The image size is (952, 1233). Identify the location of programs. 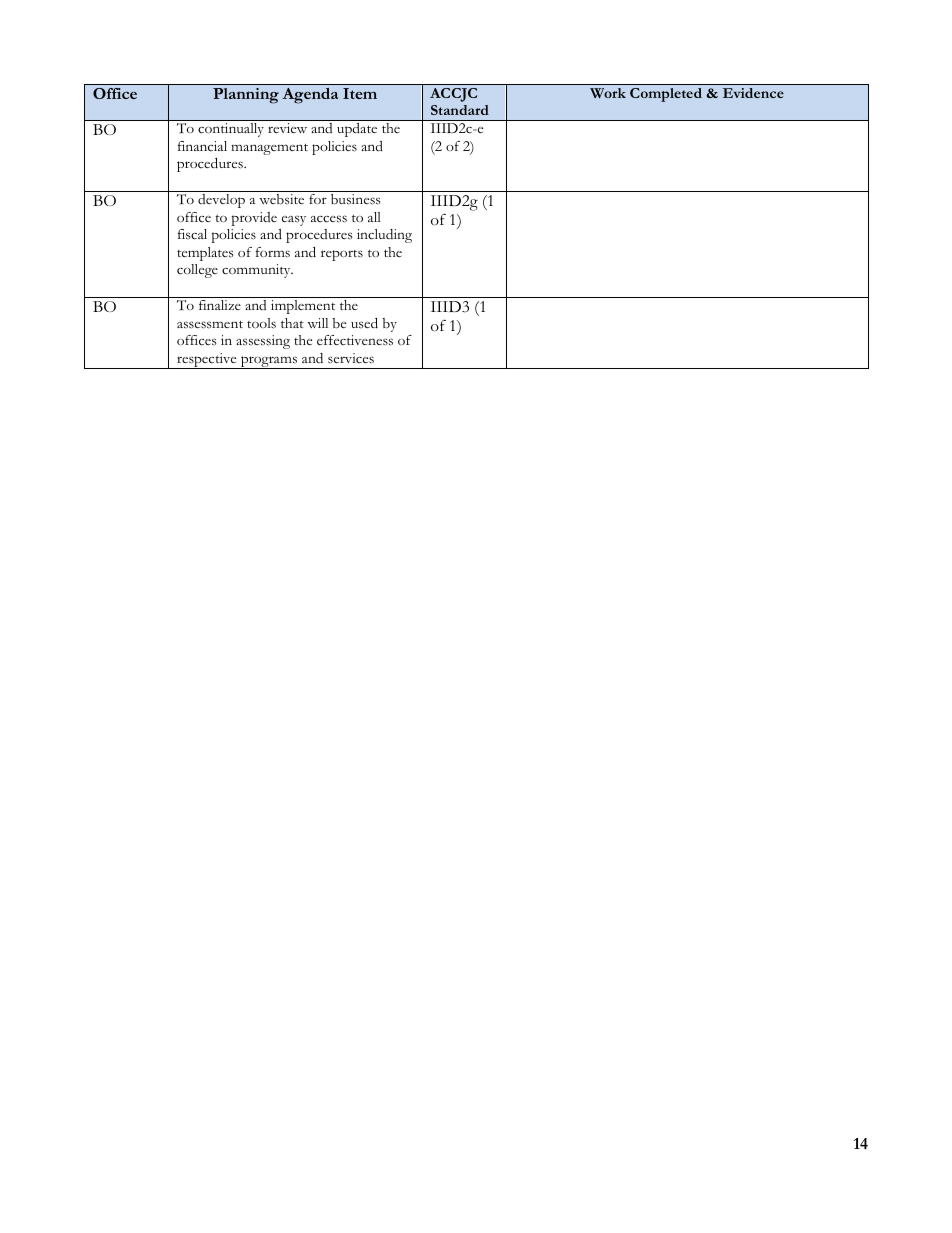
(269, 362).
